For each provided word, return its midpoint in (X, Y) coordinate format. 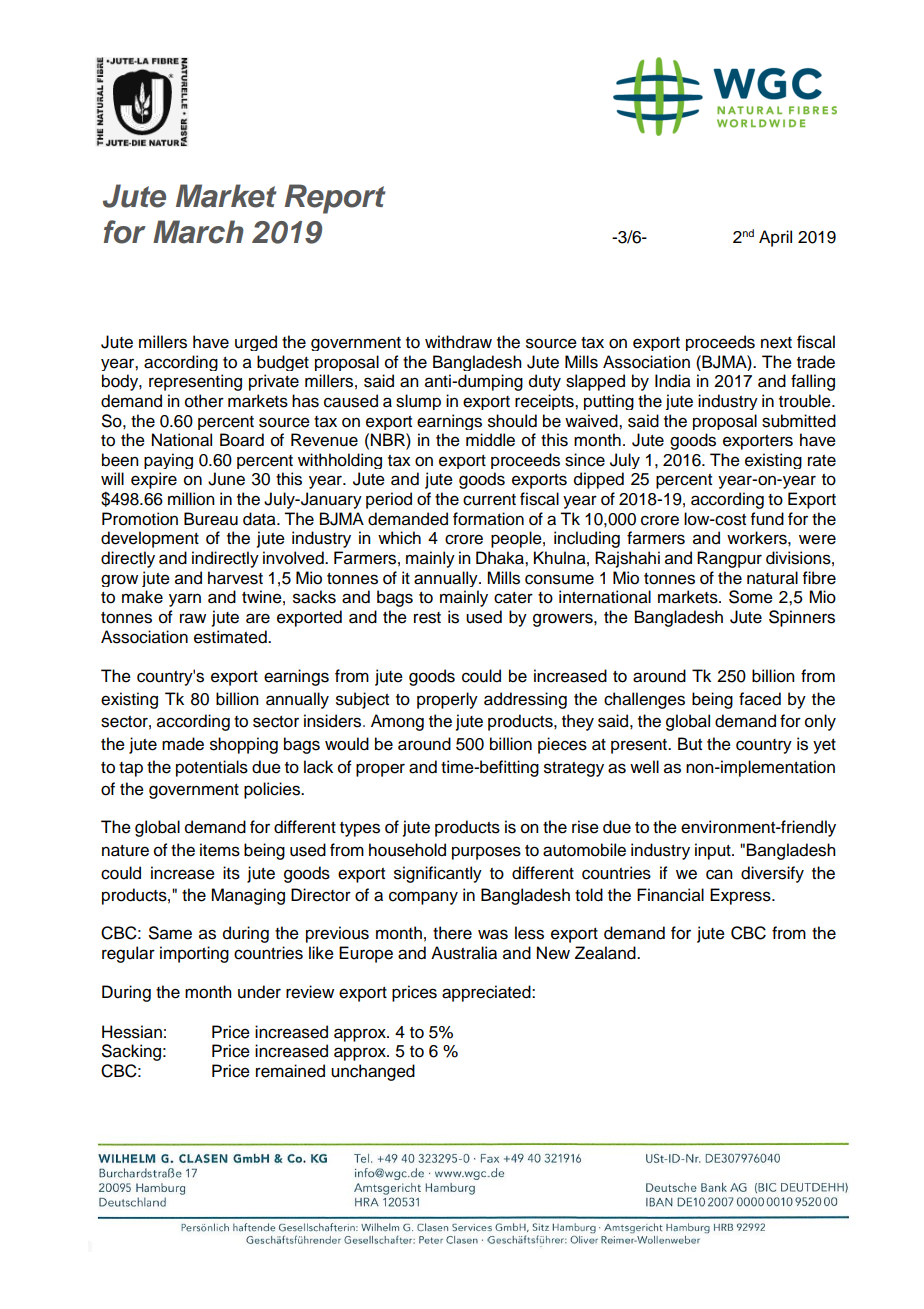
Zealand (606, 953)
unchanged (373, 1072)
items (220, 850)
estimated (231, 637)
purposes (486, 853)
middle (490, 440)
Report (335, 199)
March (198, 232)
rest (427, 618)
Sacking (131, 1052)
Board (242, 440)
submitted (799, 421)
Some (751, 597)
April (775, 238)
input (714, 851)
